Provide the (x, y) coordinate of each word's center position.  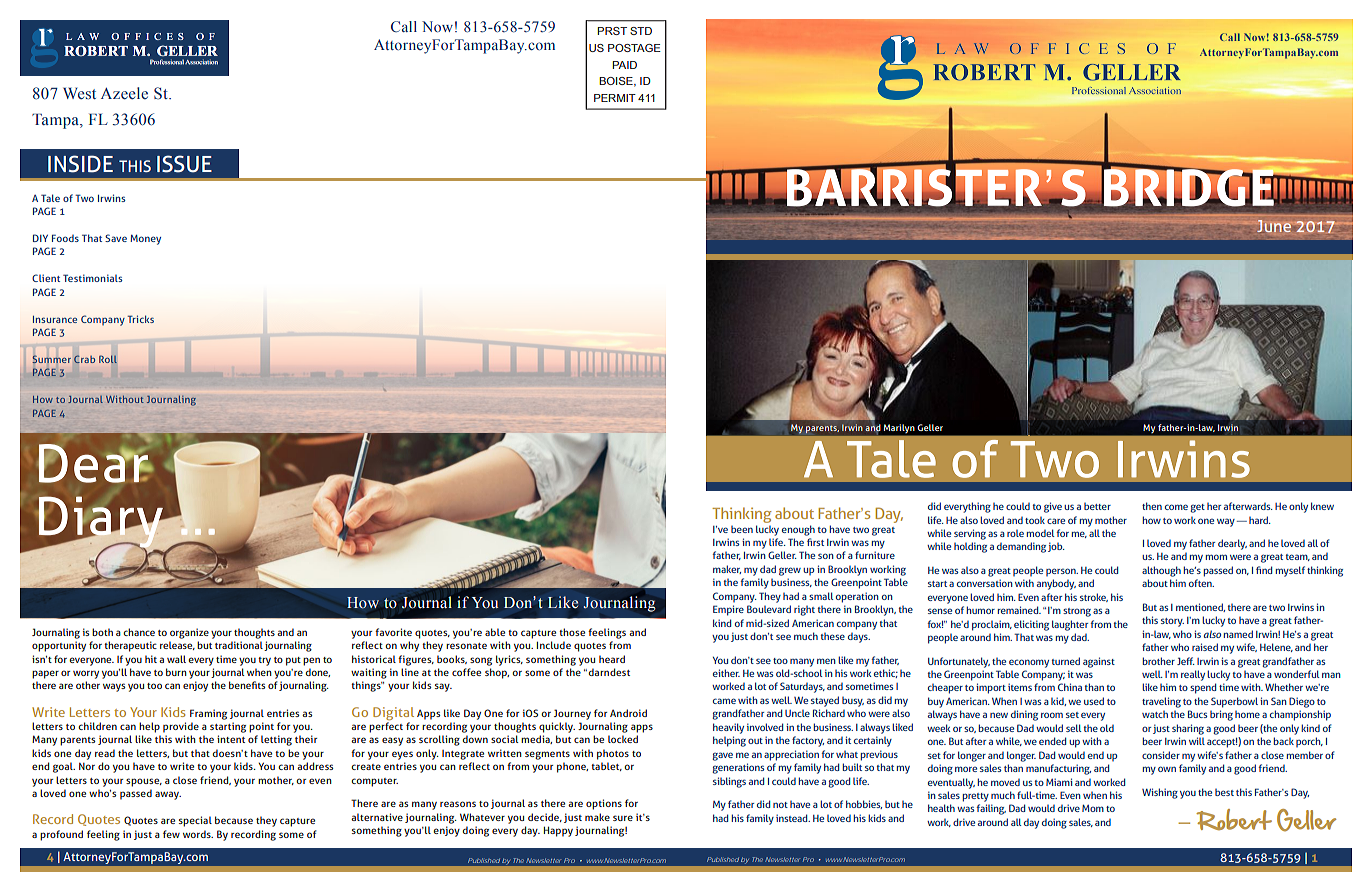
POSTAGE (634, 48)
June (1274, 226)
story (1172, 622)
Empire (728, 610)
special (195, 821)
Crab (84, 359)
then (1152, 506)
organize (189, 633)
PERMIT (615, 98)
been (742, 529)
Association (201, 62)
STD (641, 31)
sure (623, 818)
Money (145, 239)
